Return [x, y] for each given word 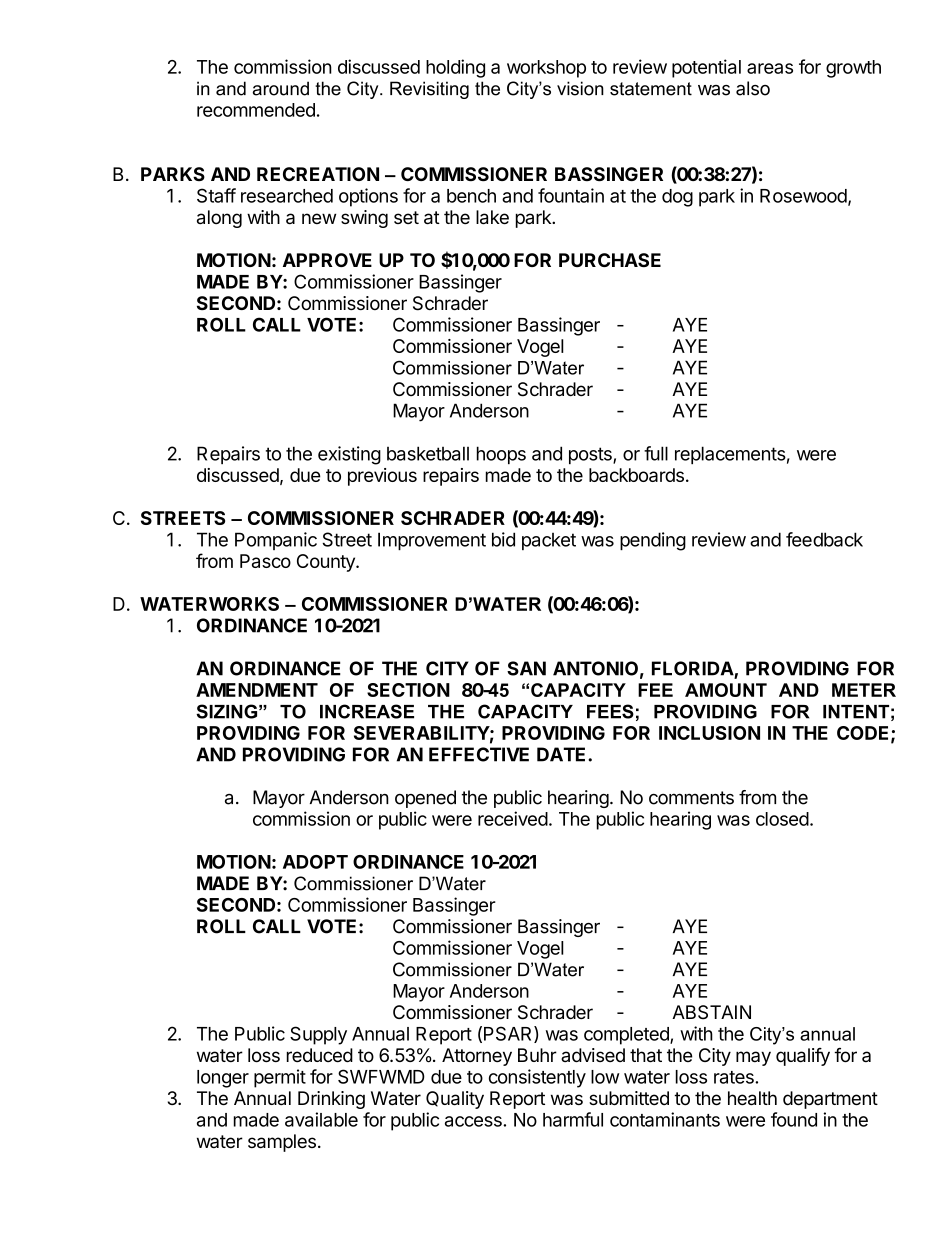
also [753, 88]
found [794, 1119]
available [321, 1119]
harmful [573, 1119]
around [281, 88]
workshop [546, 69]
